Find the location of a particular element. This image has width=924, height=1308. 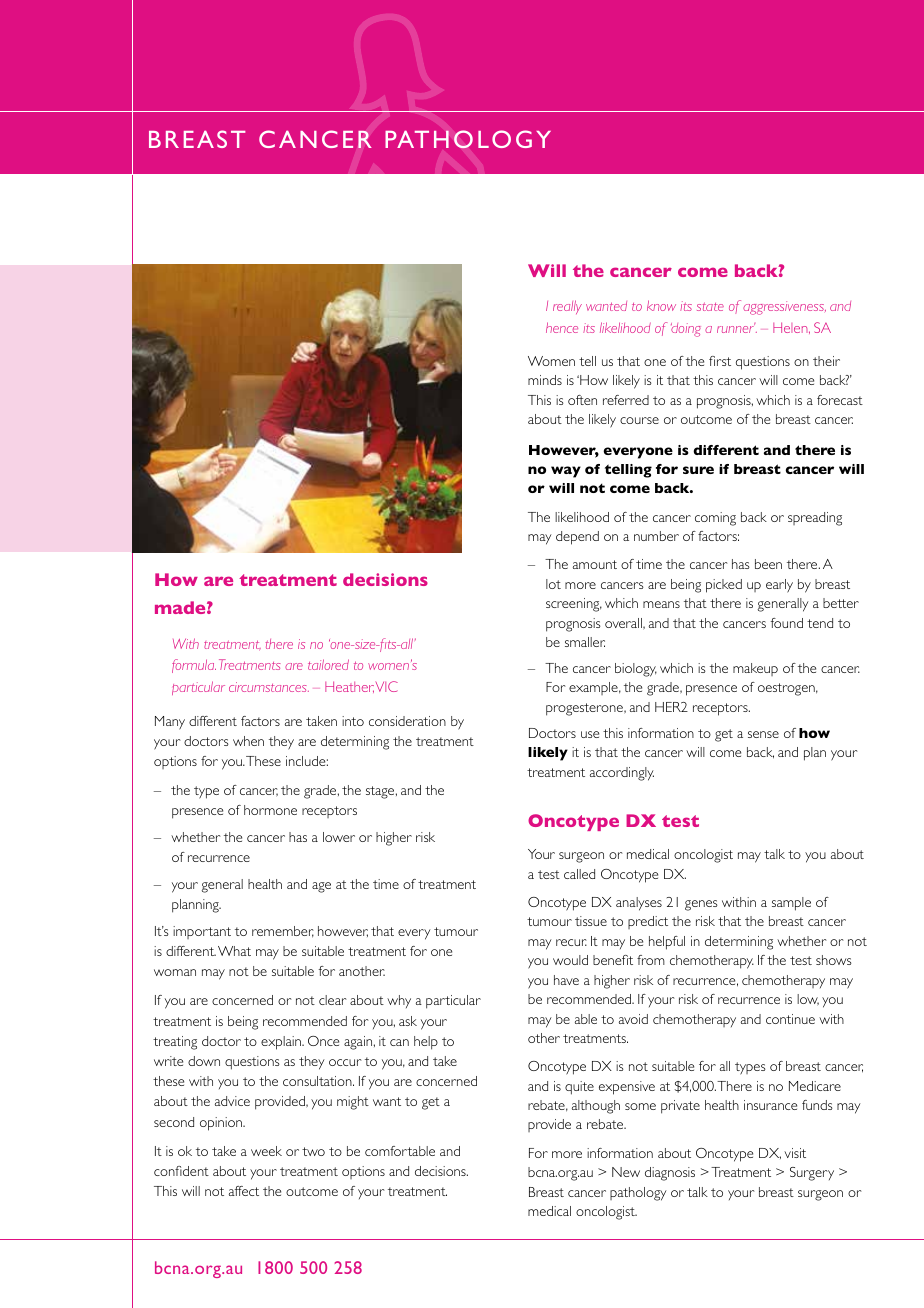

lot is located at coordinates (553, 584).
